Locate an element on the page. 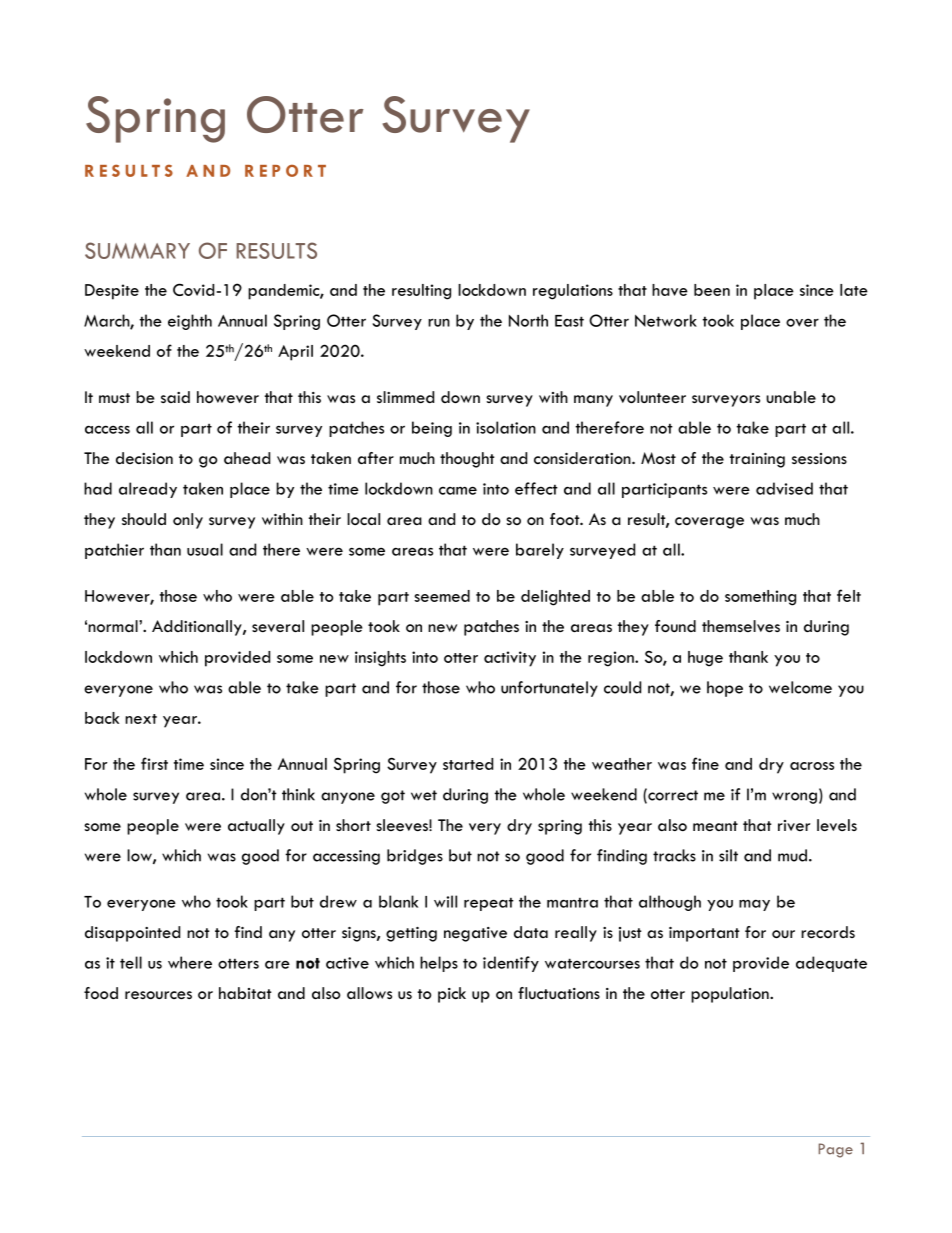 This page has width=952, height=1233. pick is located at coordinates (452, 995).
